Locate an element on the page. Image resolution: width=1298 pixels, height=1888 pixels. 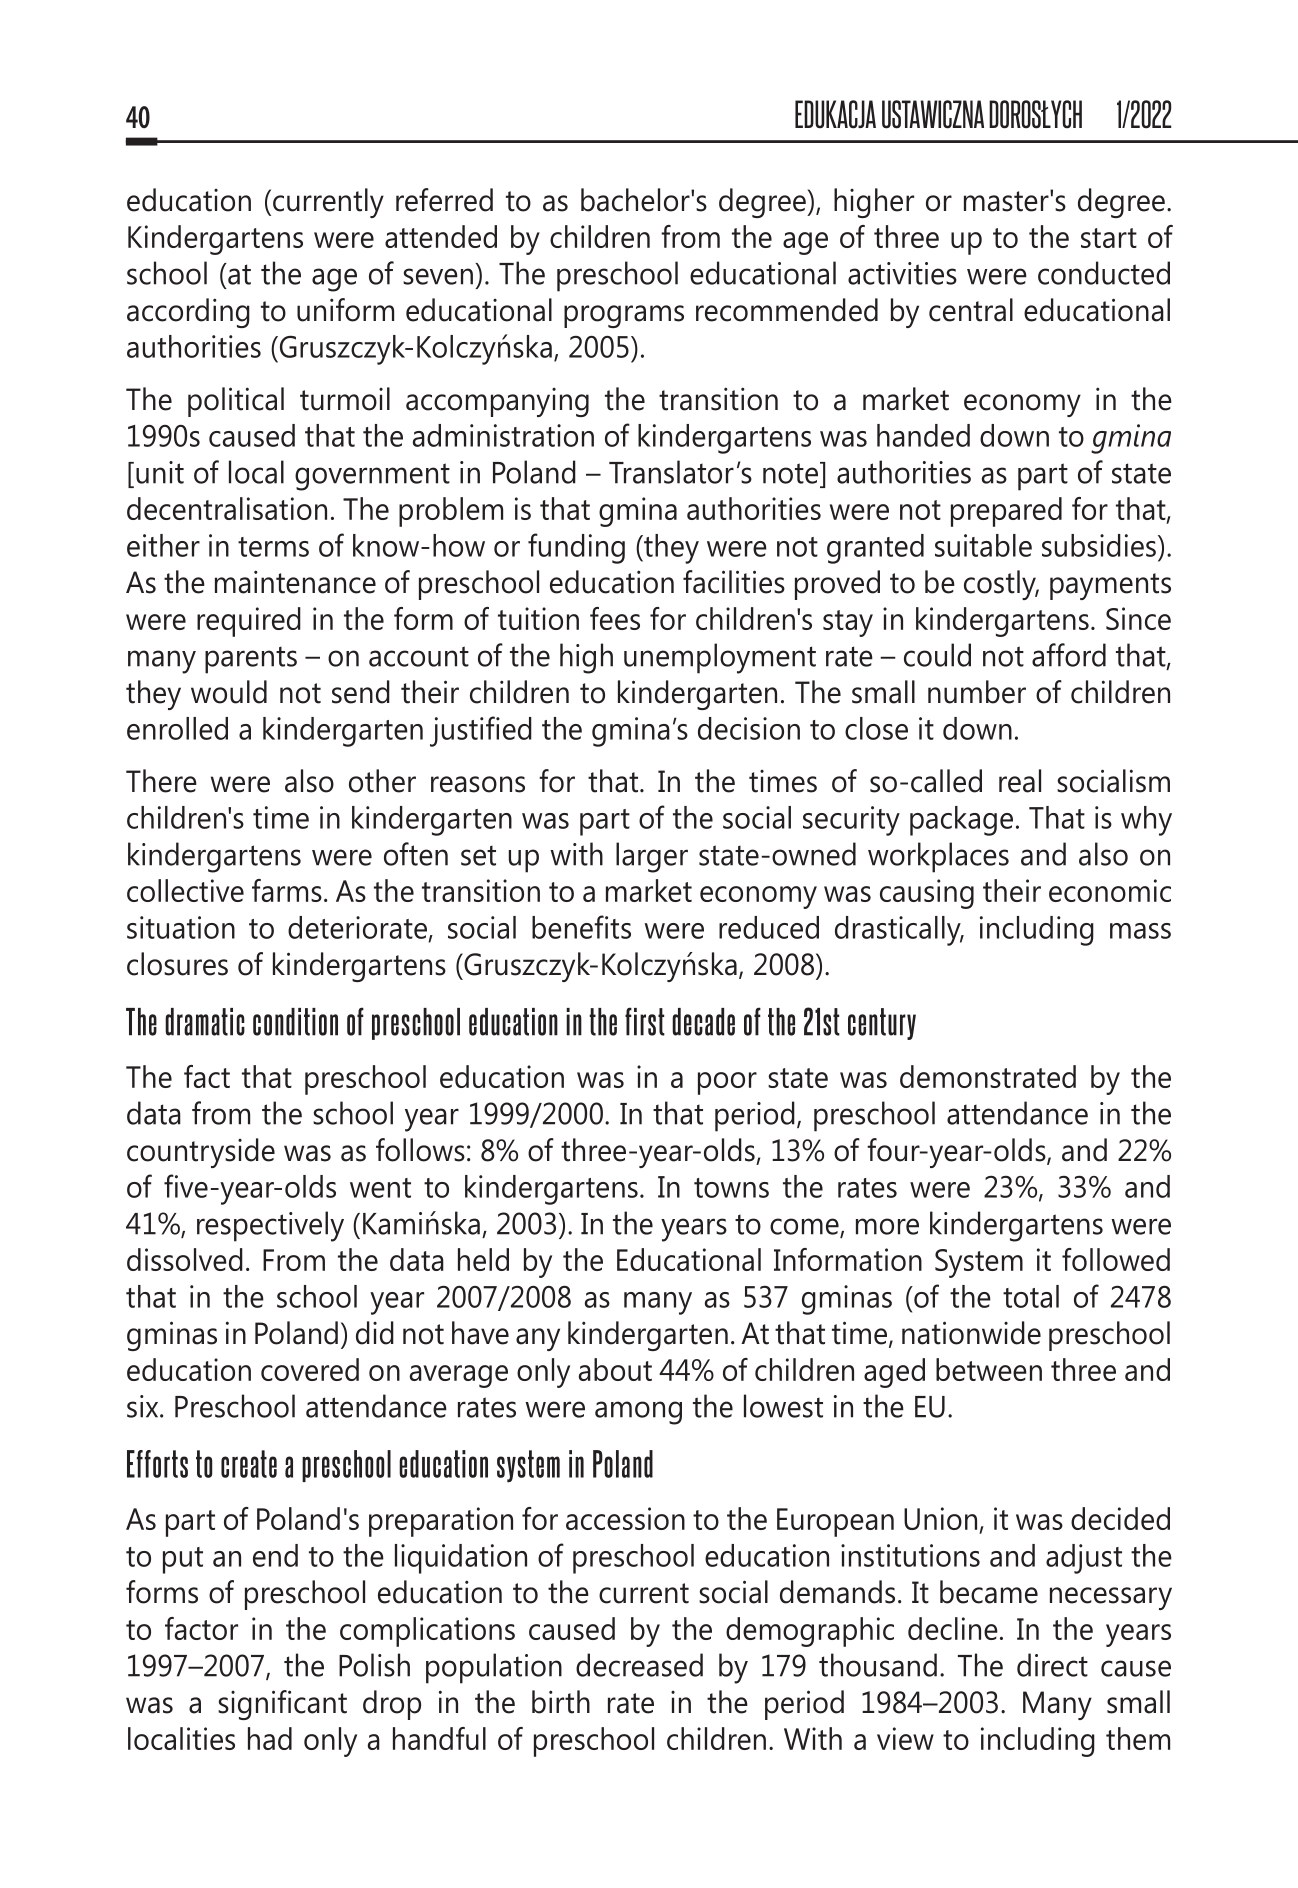
programs is located at coordinates (624, 316).
